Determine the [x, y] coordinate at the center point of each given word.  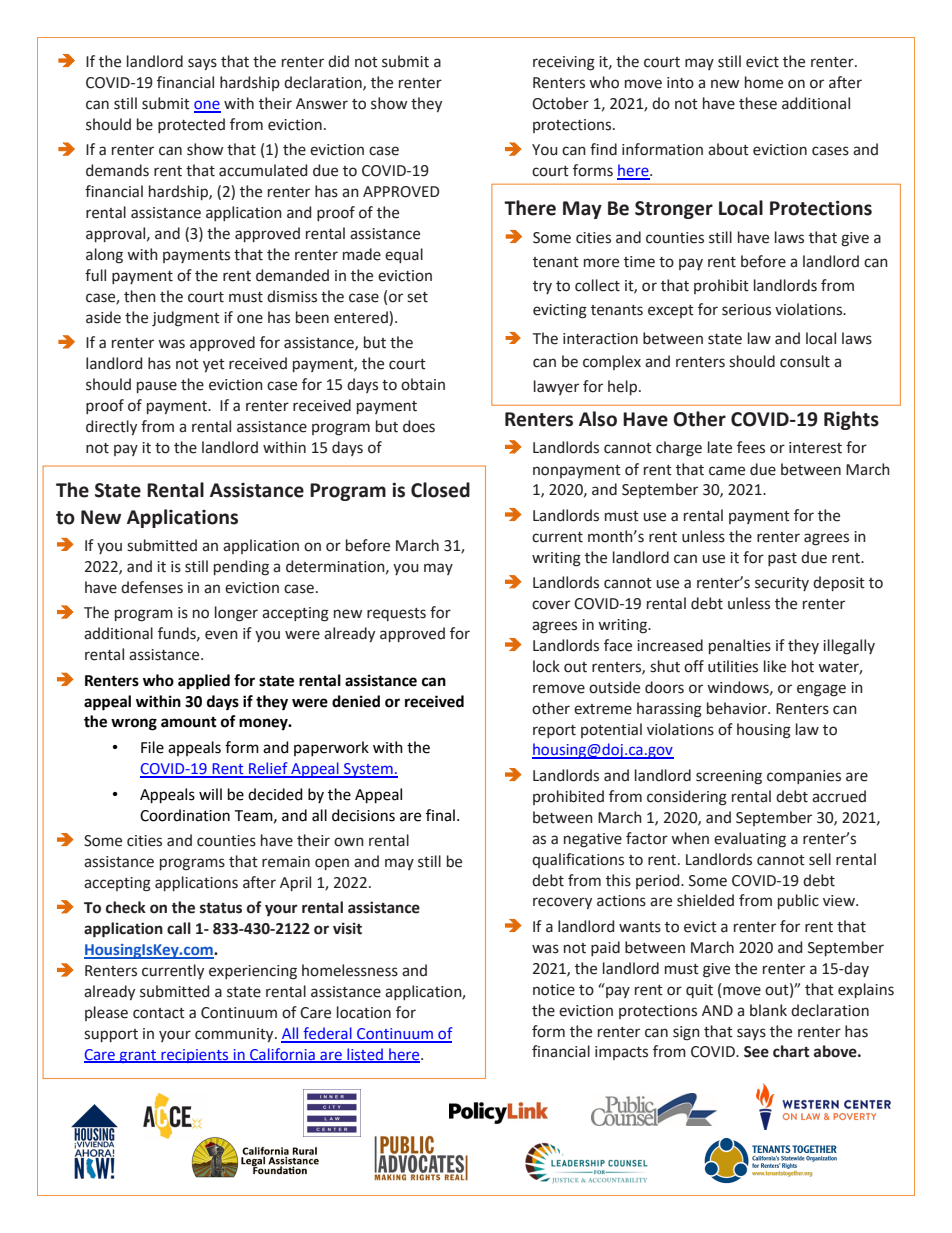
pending [241, 568]
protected [191, 125]
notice [554, 990]
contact [159, 1013]
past [782, 559]
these [758, 103]
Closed [440, 490]
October [560, 103]
